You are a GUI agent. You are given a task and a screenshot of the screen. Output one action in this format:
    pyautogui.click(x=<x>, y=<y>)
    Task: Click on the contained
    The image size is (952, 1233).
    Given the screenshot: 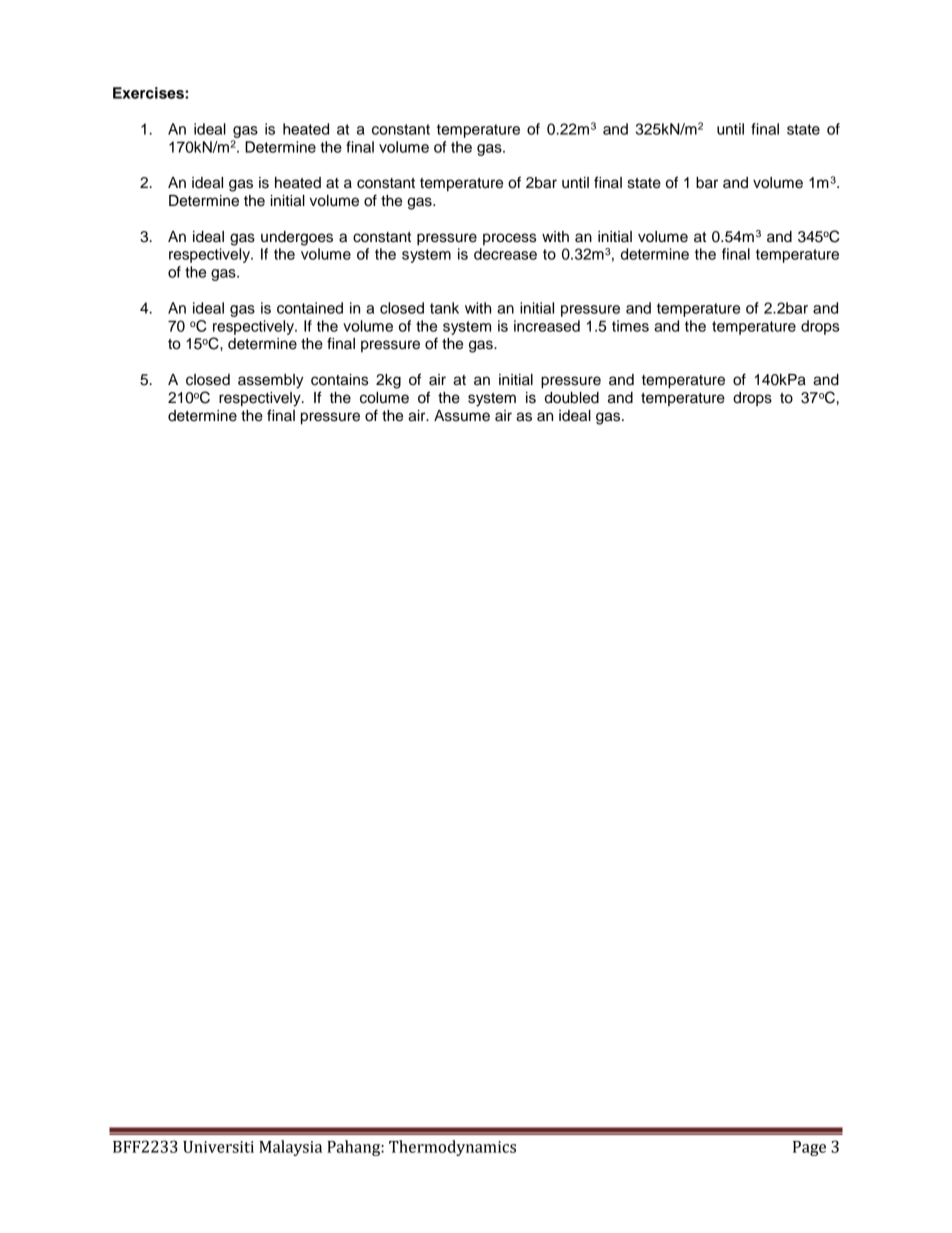 What is the action you would take?
    pyautogui.click(x=310, y=308)
